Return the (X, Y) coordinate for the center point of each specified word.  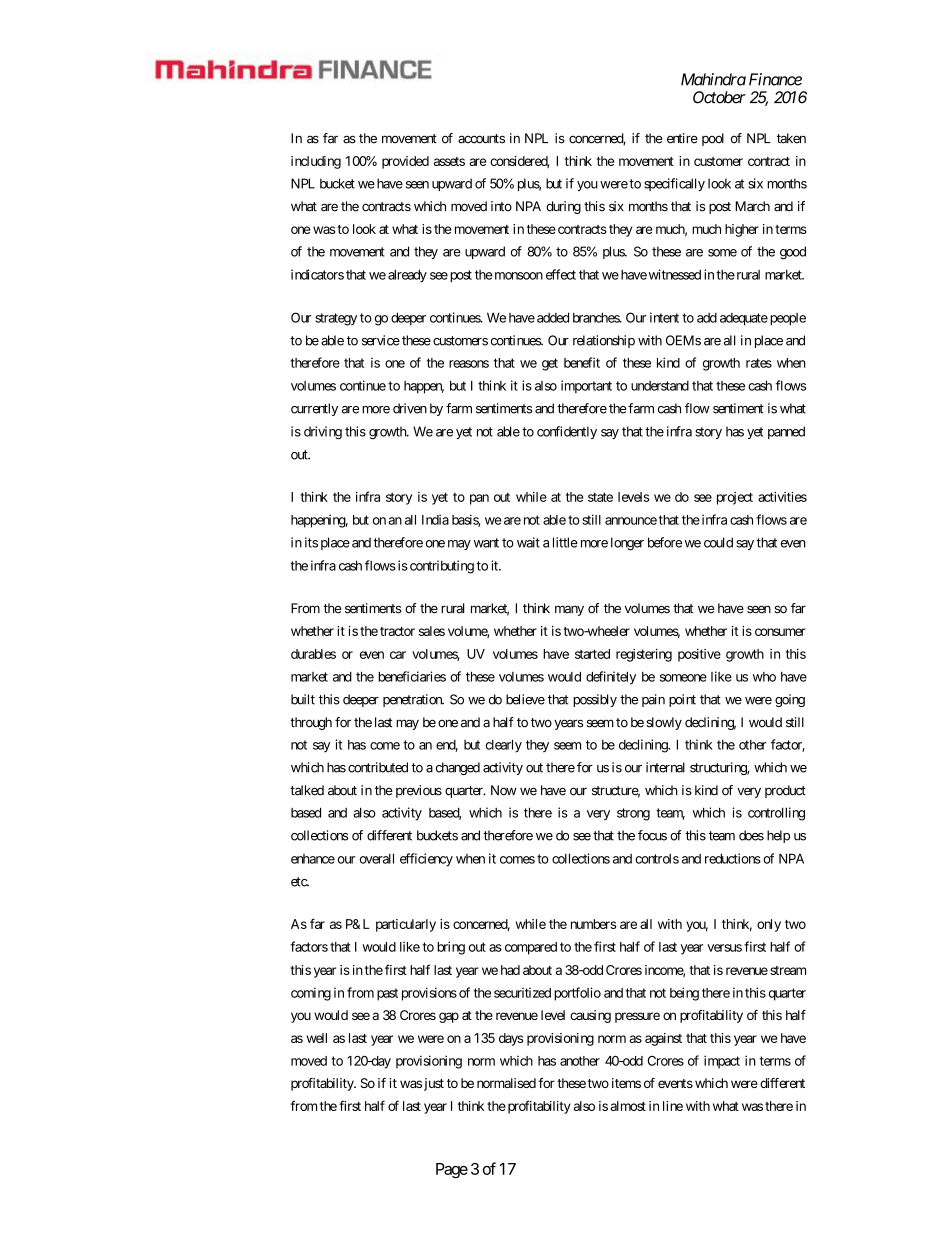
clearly (504, 746)
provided (405, 162)
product (785, 791)
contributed (378, 767)
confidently (567, 432)
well (317, 1038)
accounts (481, 139)
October (719, 97)
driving (323, 433)
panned (786, 432)
